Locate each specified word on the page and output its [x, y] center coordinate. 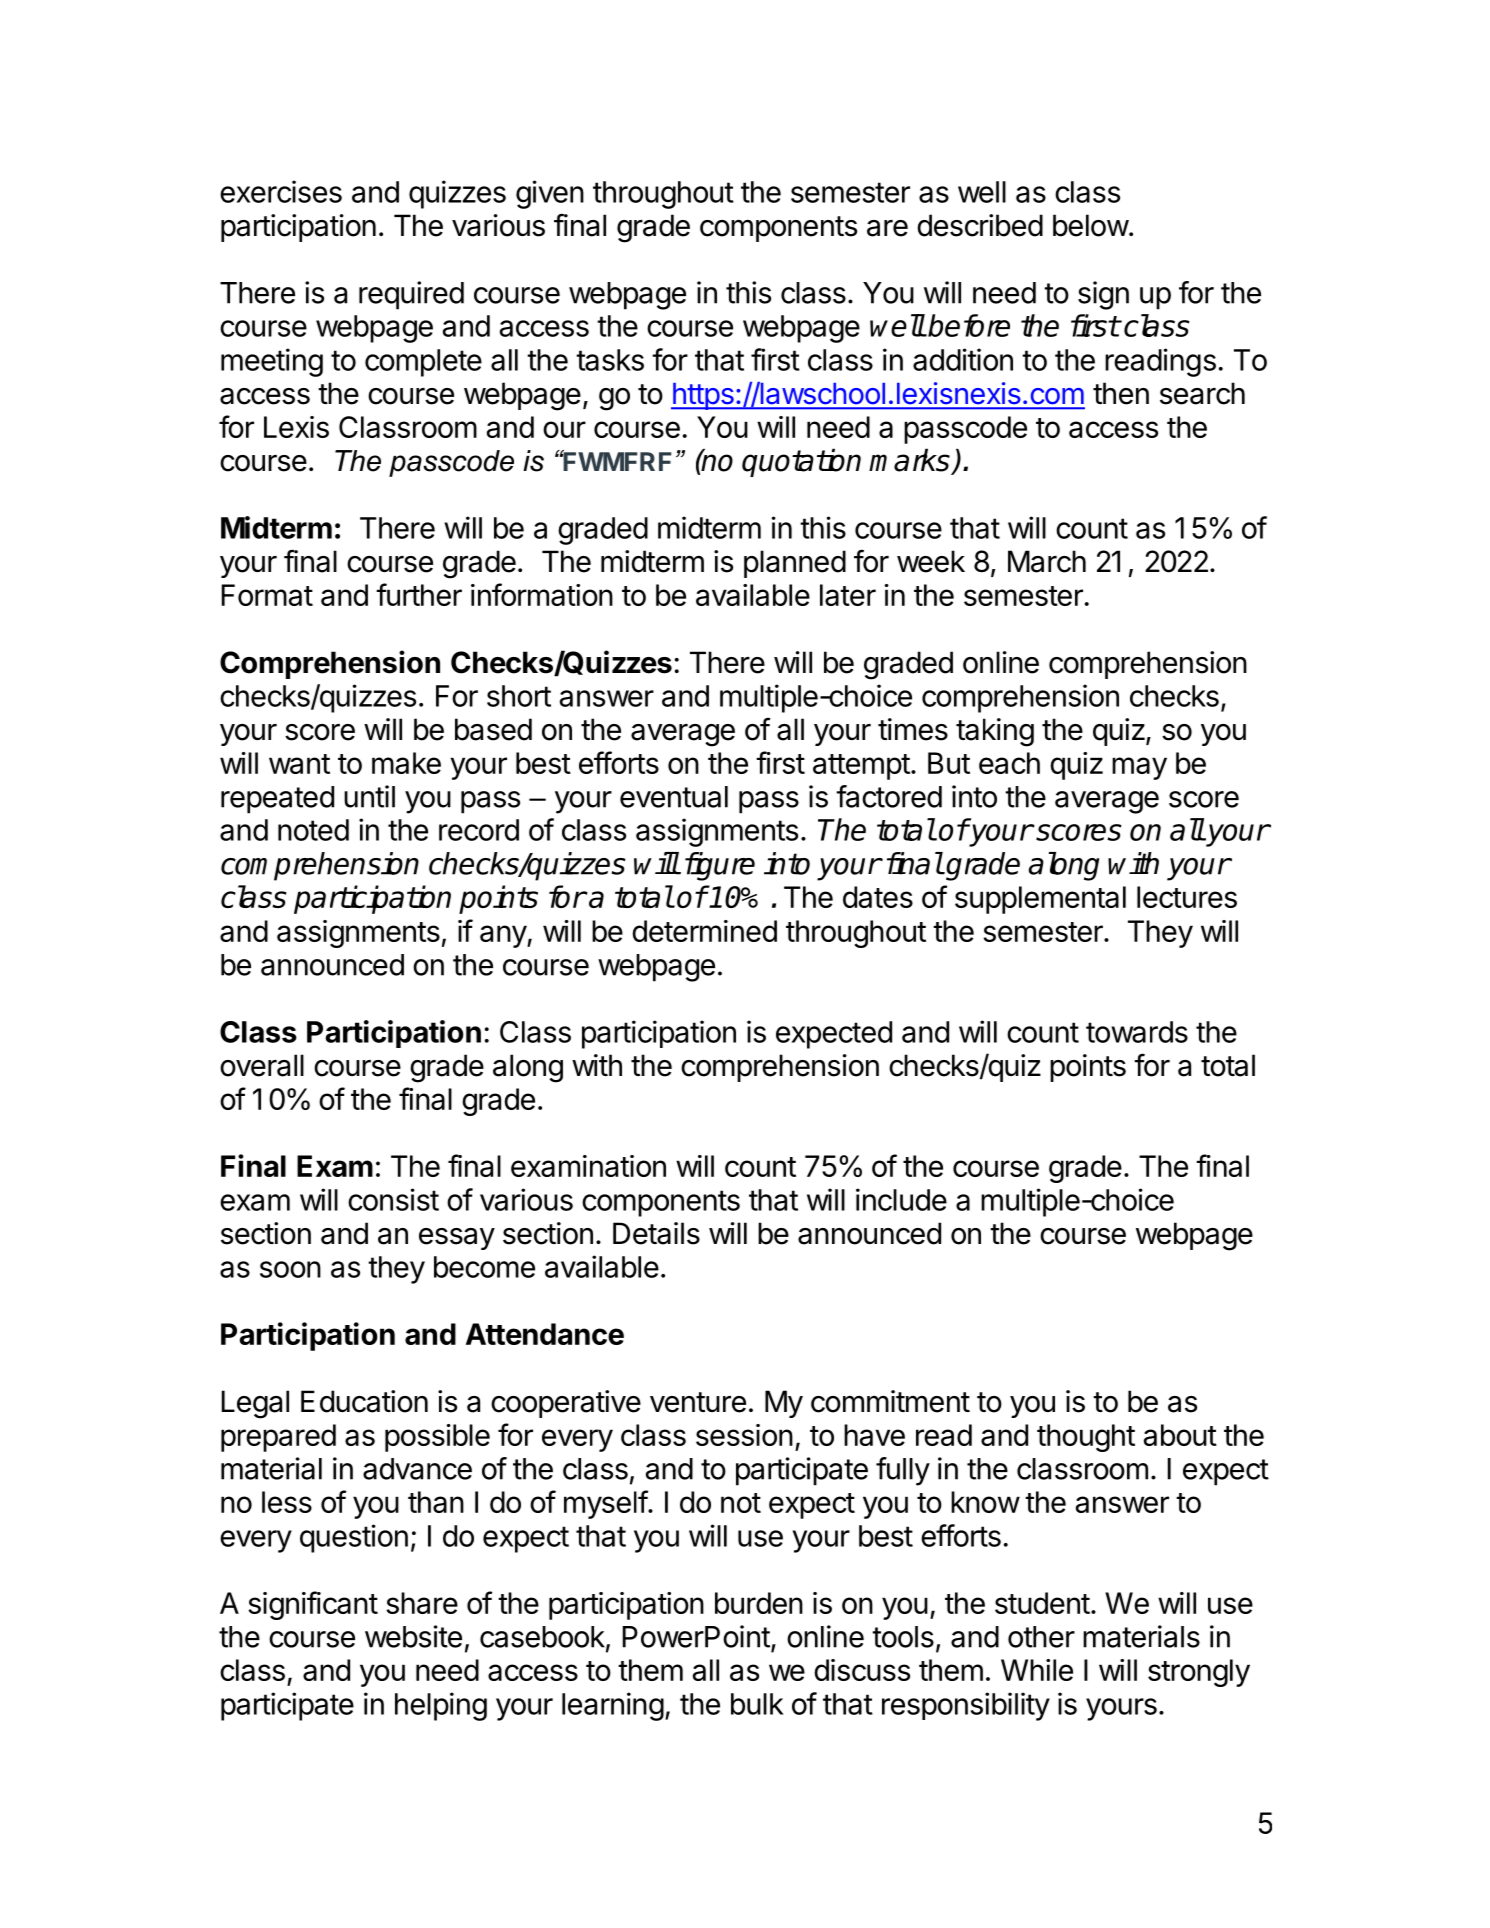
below [1091, 225]
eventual [674, 797]
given [550, 194]
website [413, 1636]
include [901, 1199]
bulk [757, 1704]
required [411, 295]
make [406, 763]
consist [393, 1199]
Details [656, 1233]
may [1139, 768]
